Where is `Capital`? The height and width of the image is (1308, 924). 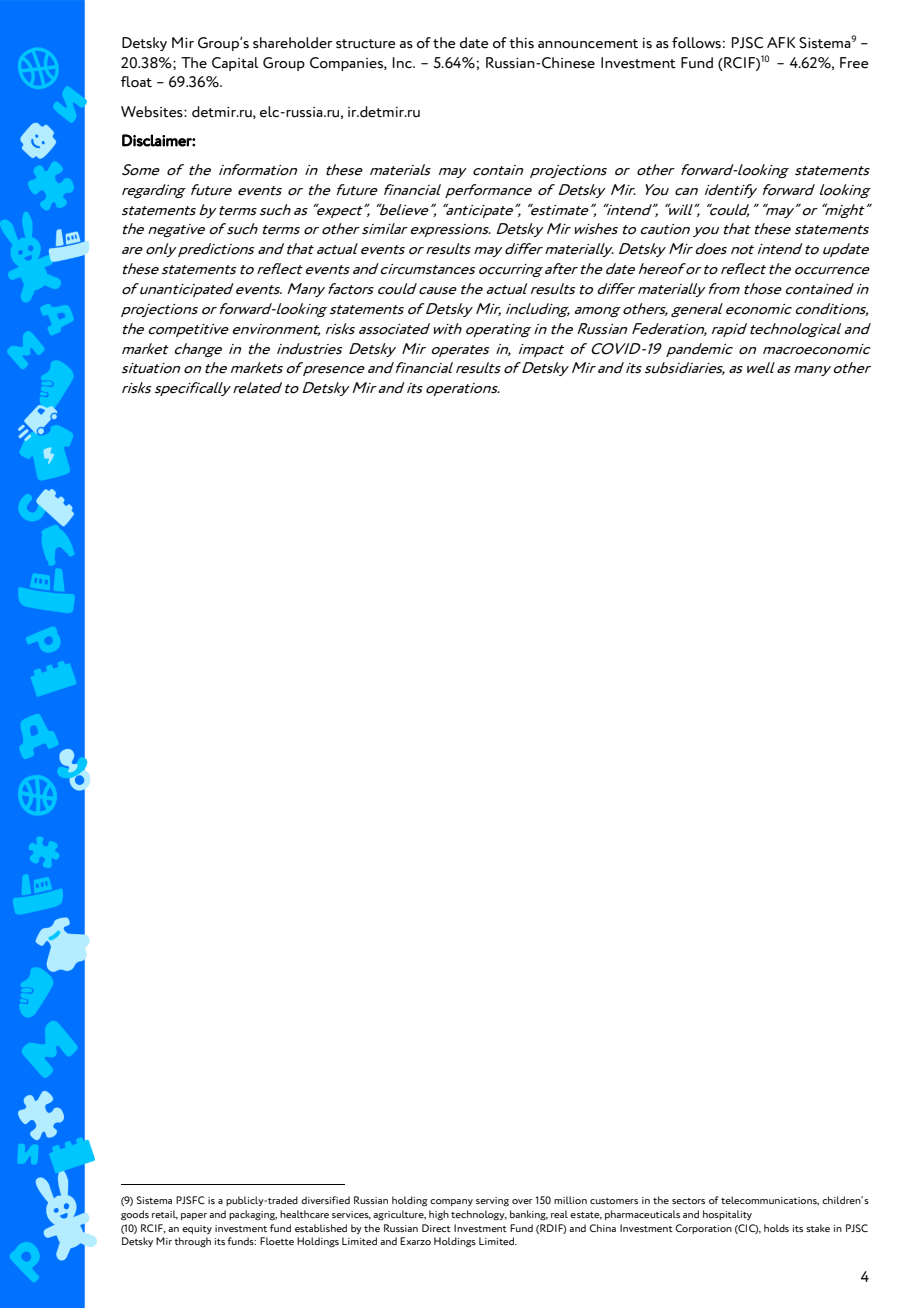
Capital is located at coordinates (235, 64).
